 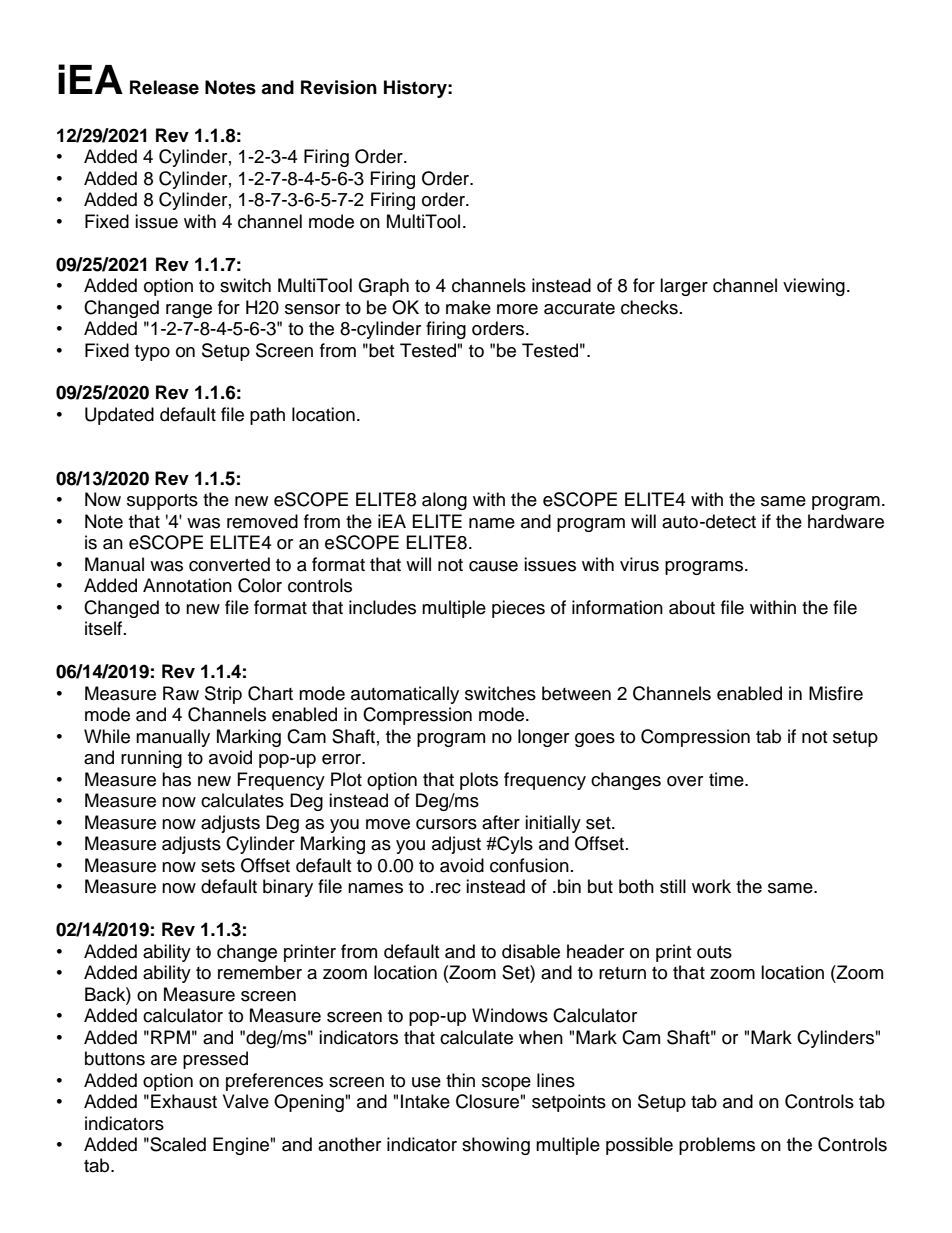 What do you see at coordinates (162, 502) in the image?
I see `supports` at bounding box center [162, 502].
